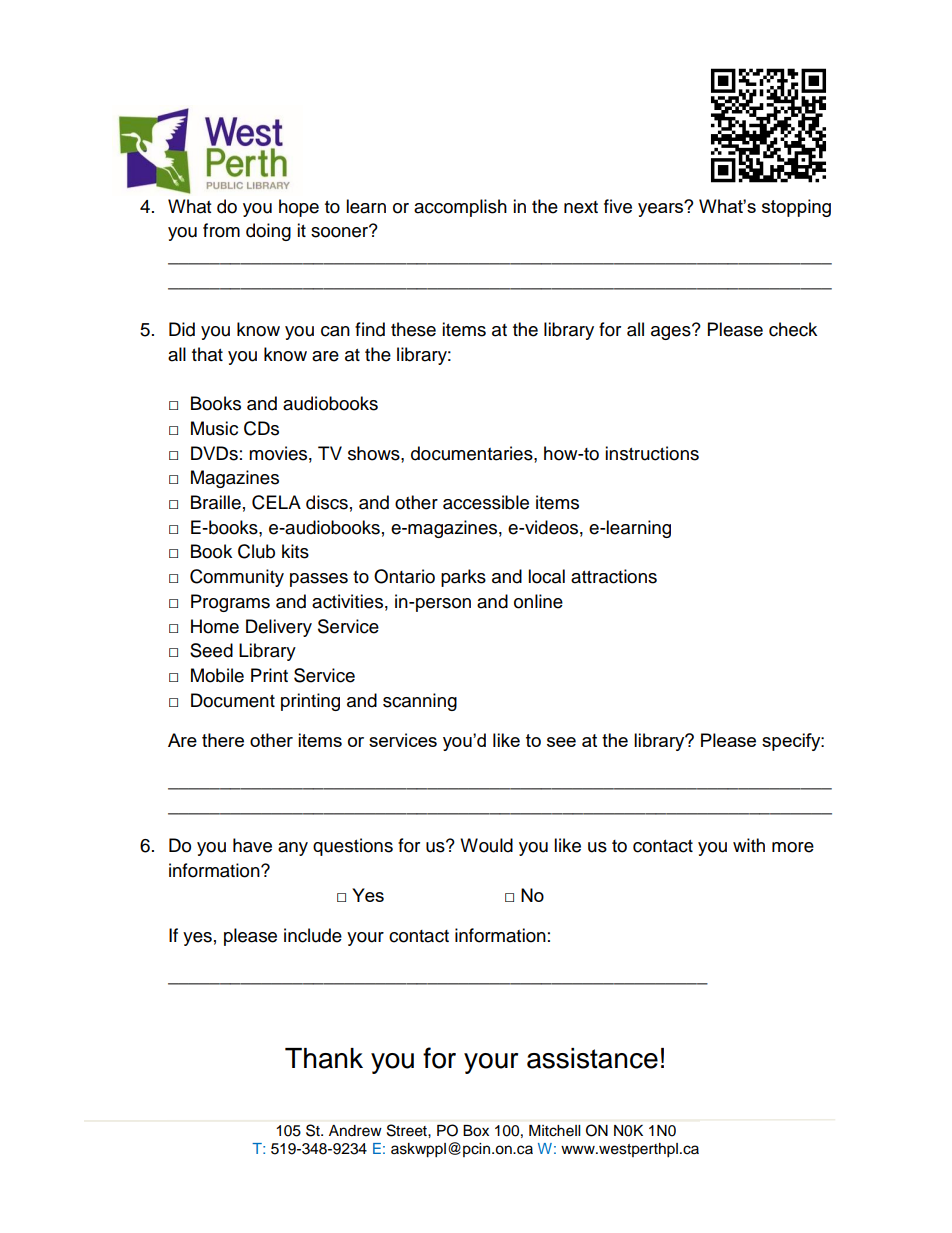 This screenshot has width=952, height=1233. What do you see at coordinates (793, 847) in the screenshot?
I see `more` at bounding box center [793, 847].
